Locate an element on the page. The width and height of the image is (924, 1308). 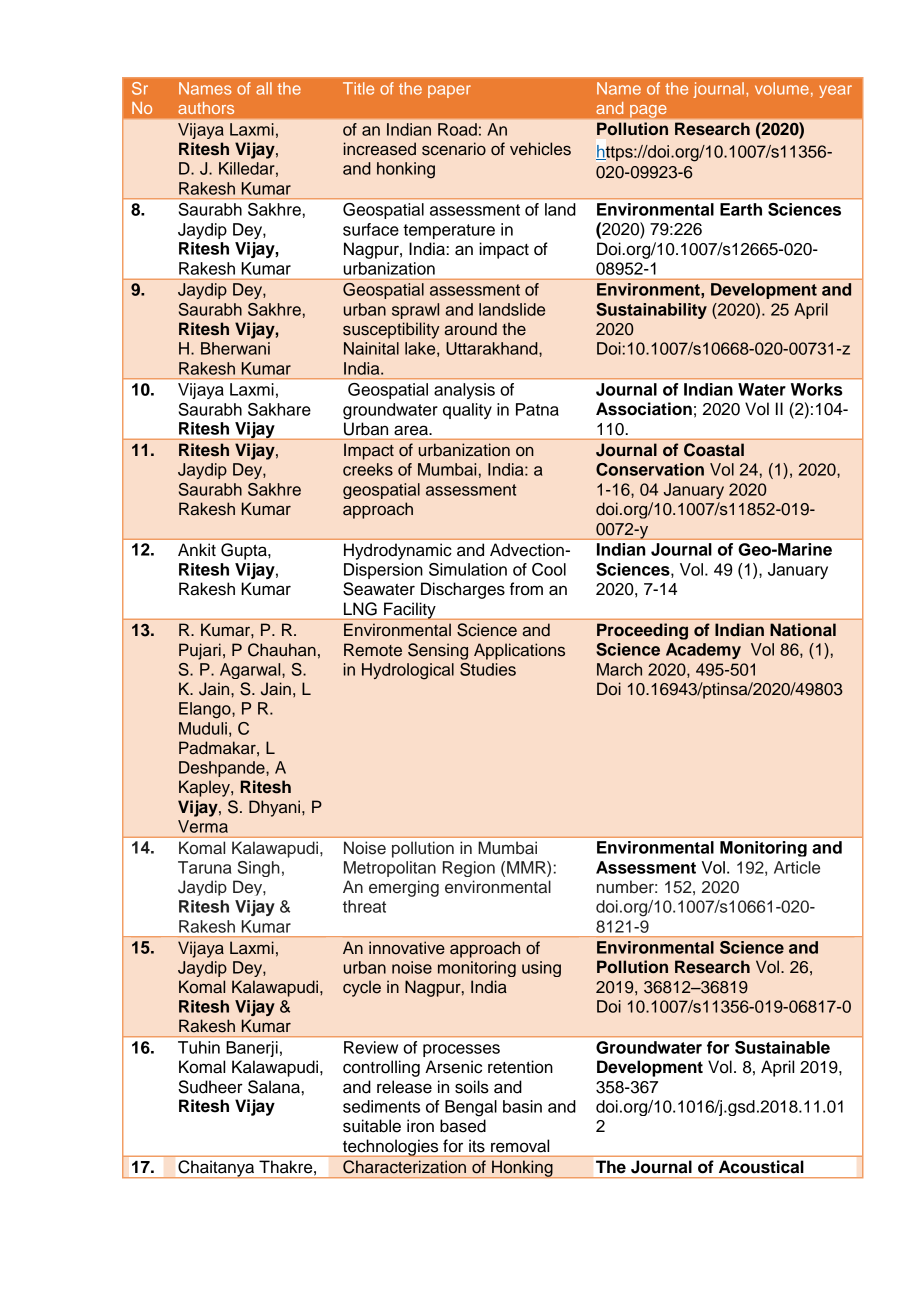
National is located at coordinates (803, 630).
